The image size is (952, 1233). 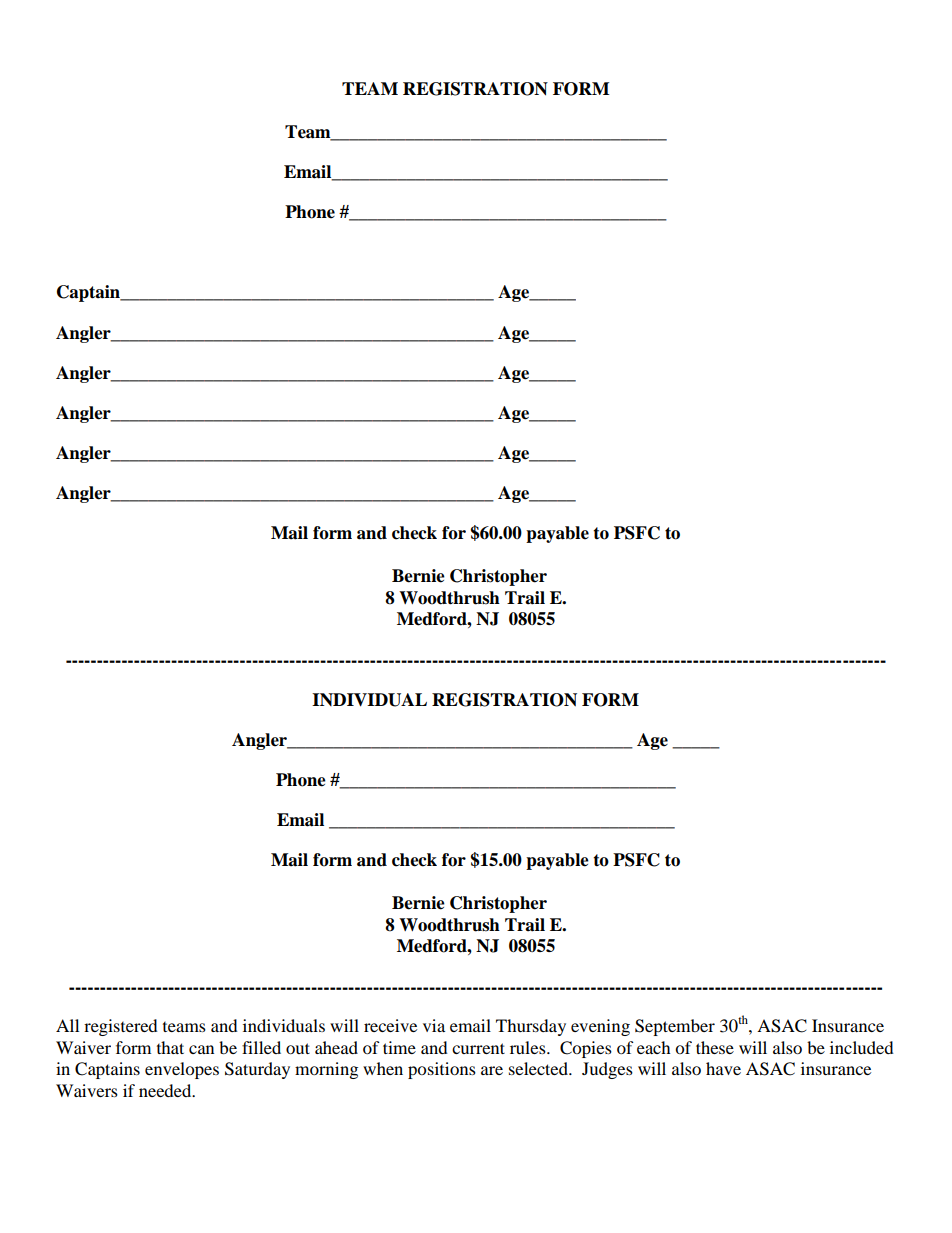 What do you see at coordinates (715, 1047) in the image?
I see `these` at bounding box center [715, 1047].
